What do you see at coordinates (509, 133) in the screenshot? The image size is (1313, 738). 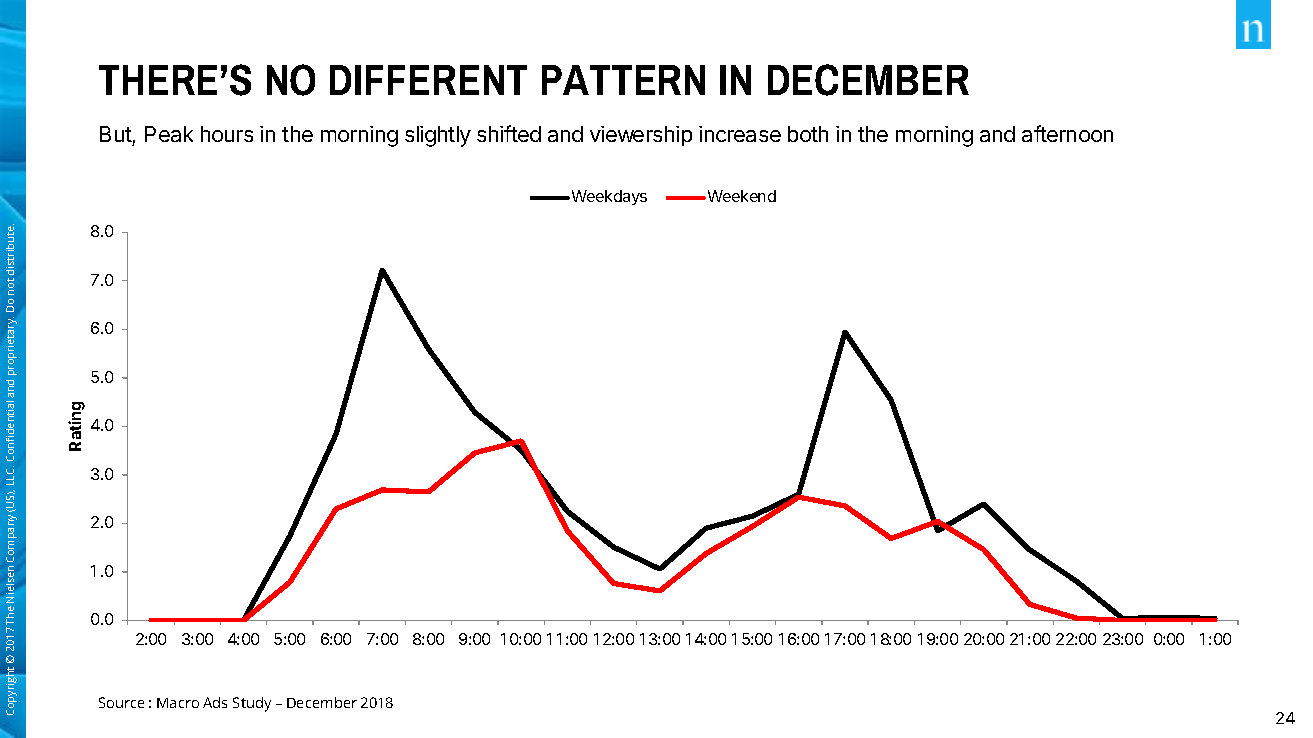 I see `shifted` at bounding box center [509, 133].
